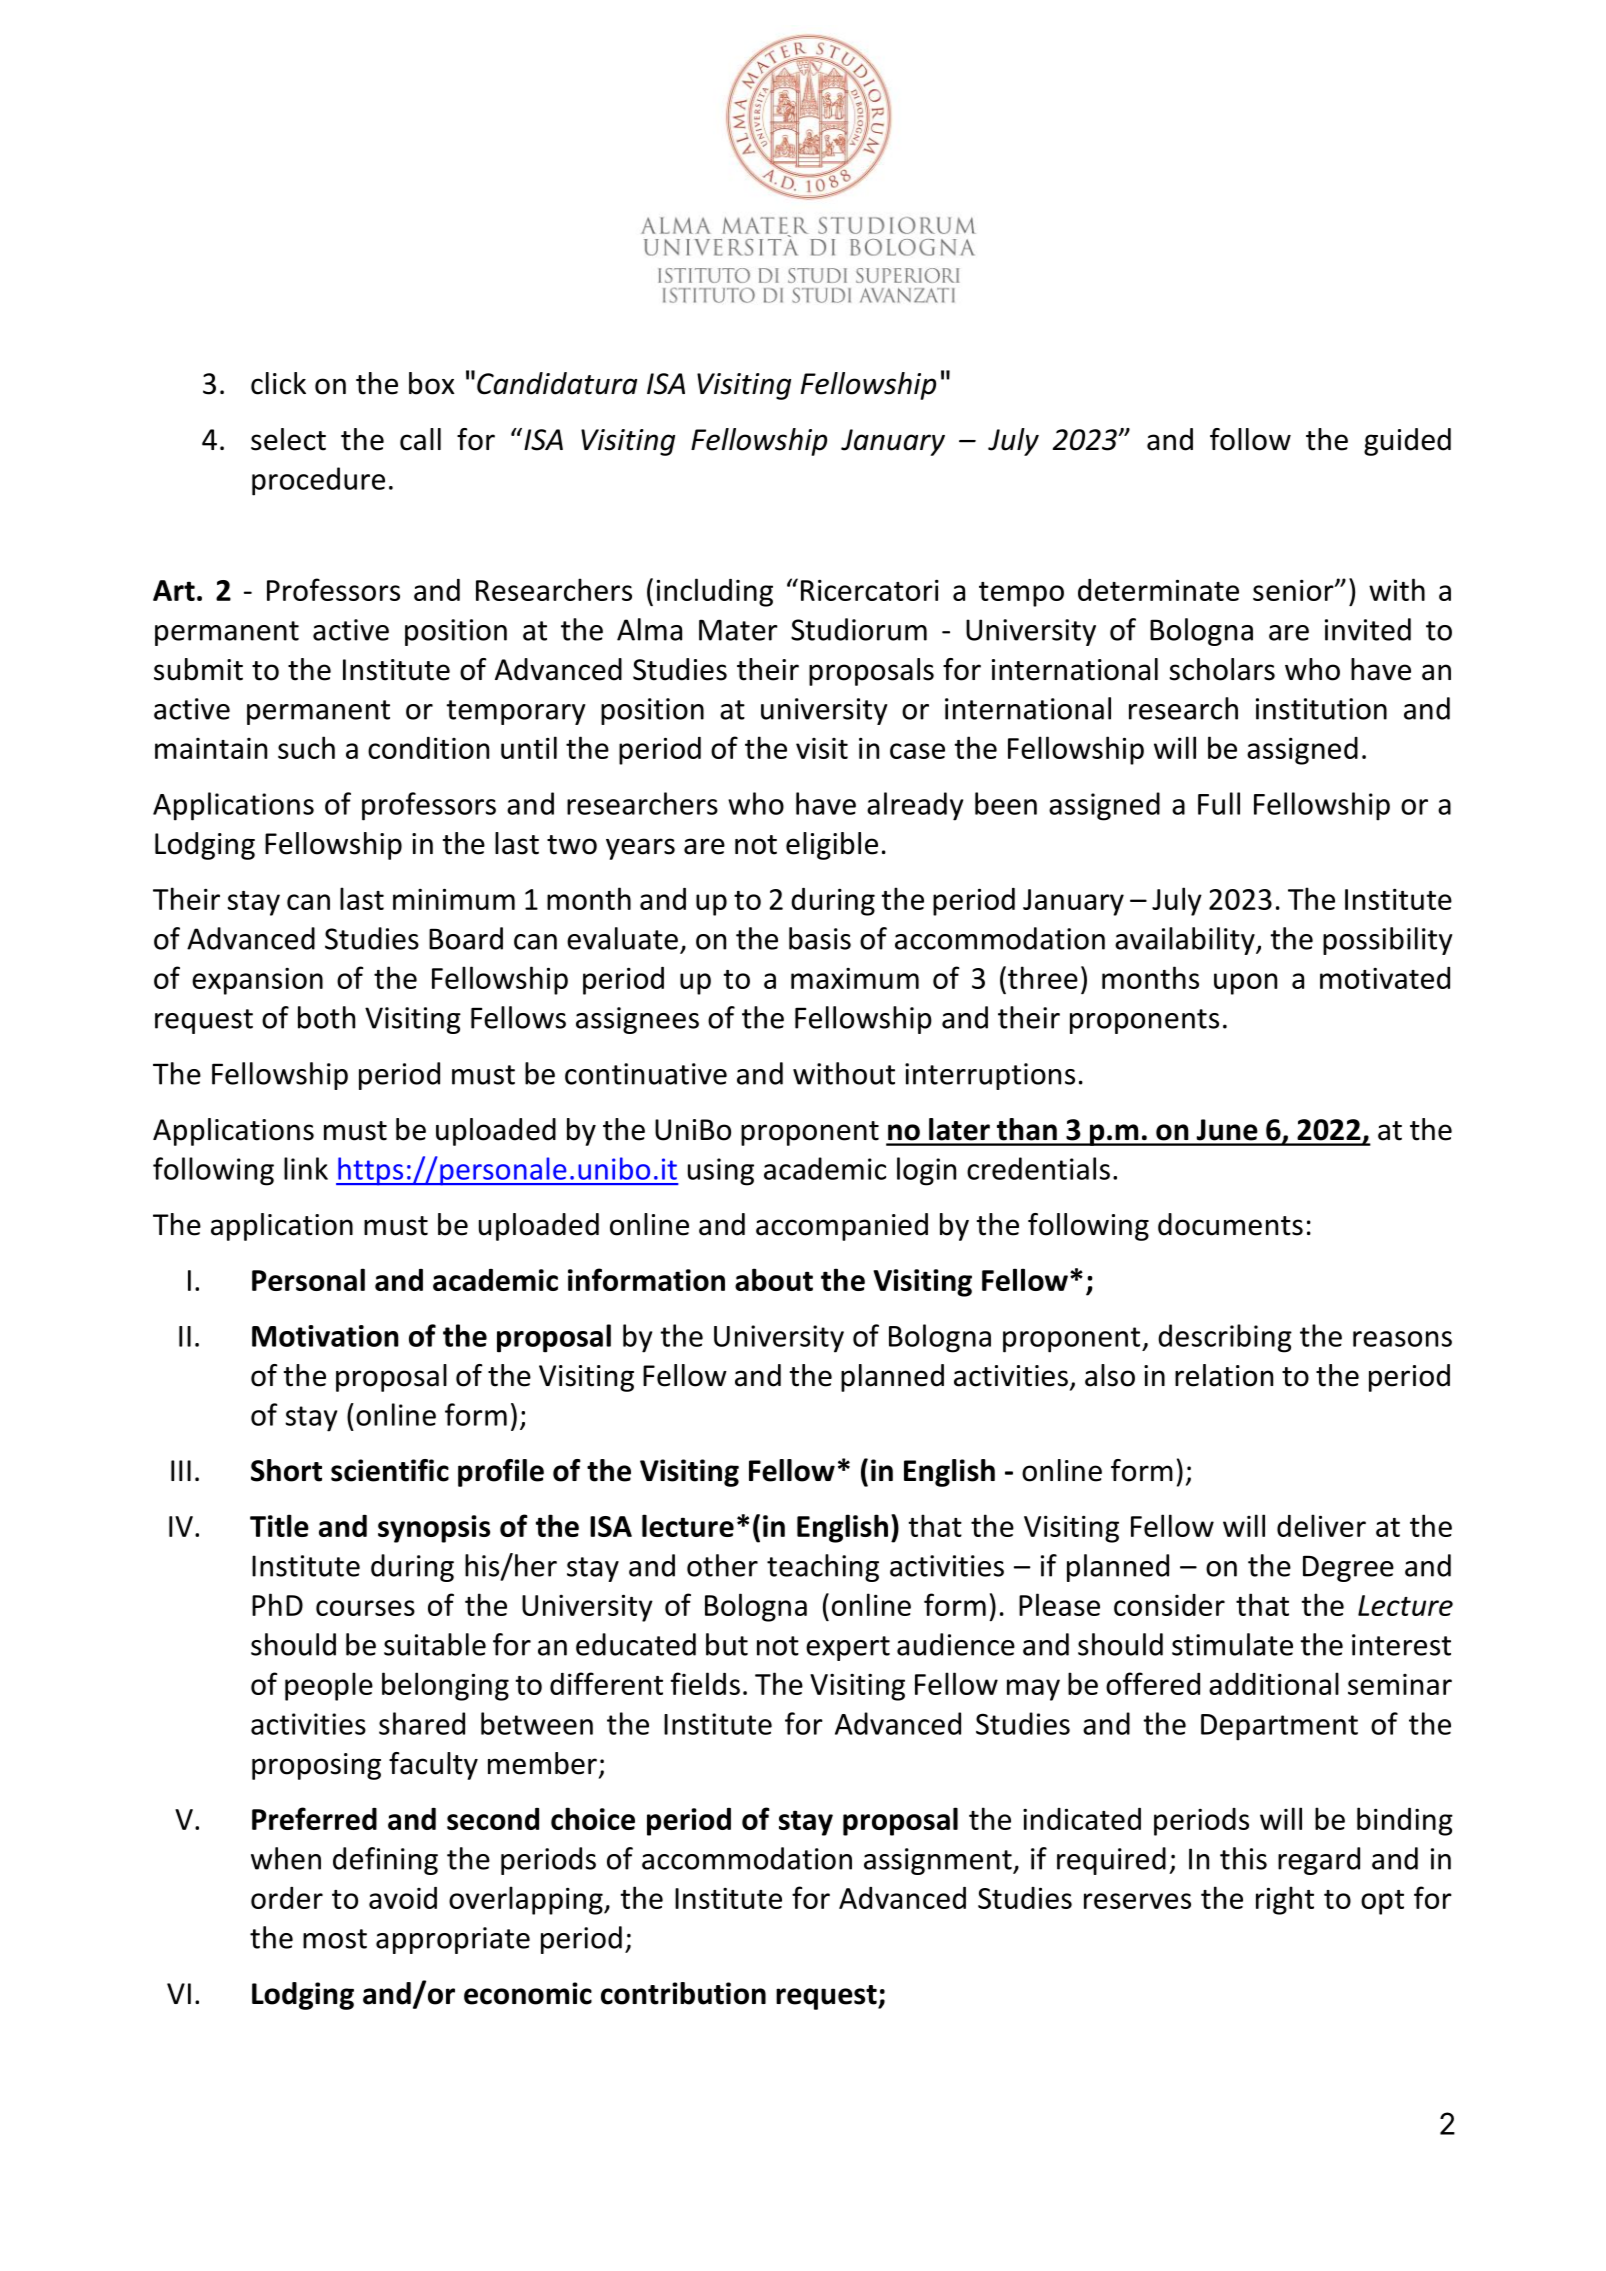 This screenshot has height=2271, width=1606. I want to click on deliver, so click(1321, 1525).
